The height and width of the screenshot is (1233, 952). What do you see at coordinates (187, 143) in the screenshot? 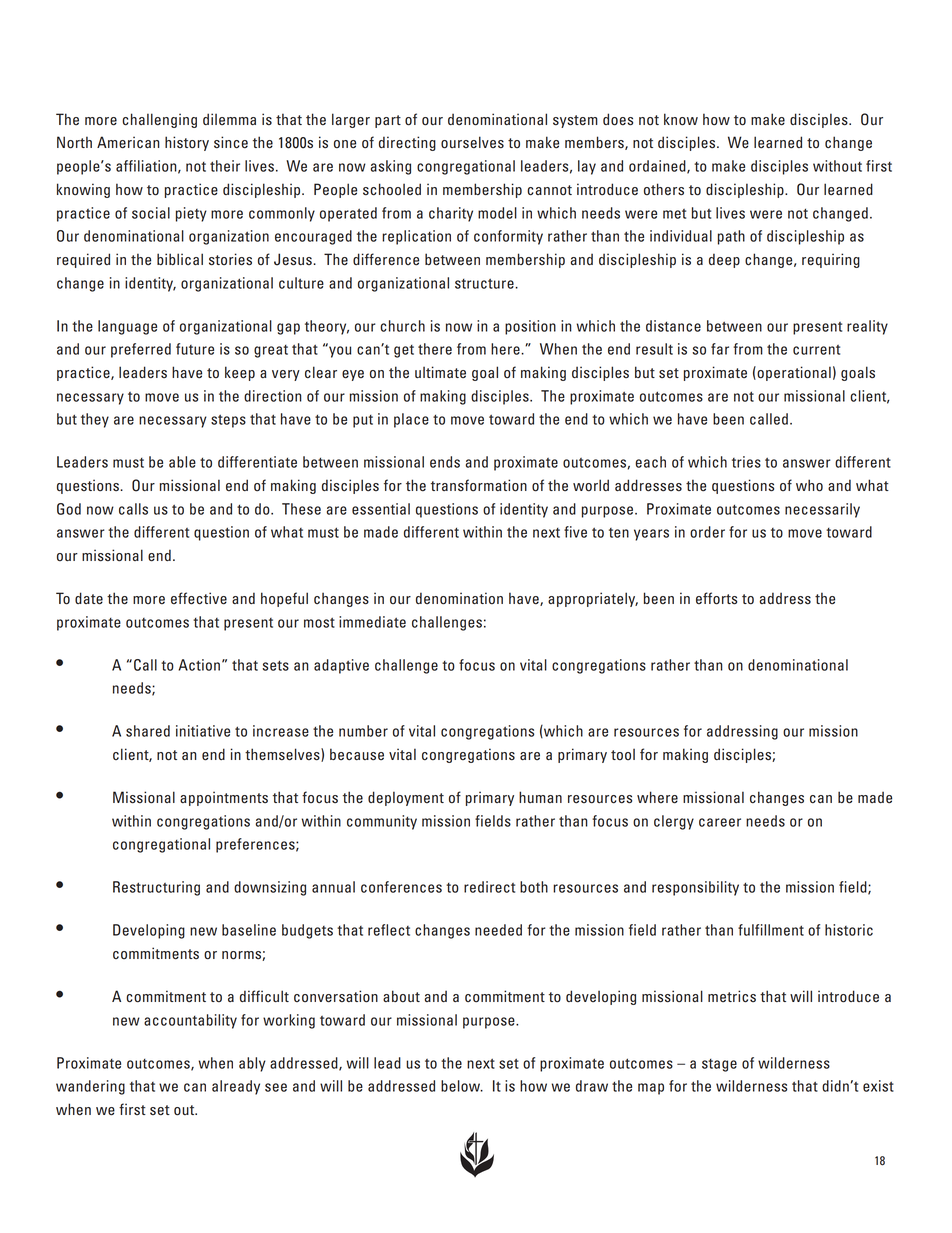
I see `history` at bounding box center [187, 143].
